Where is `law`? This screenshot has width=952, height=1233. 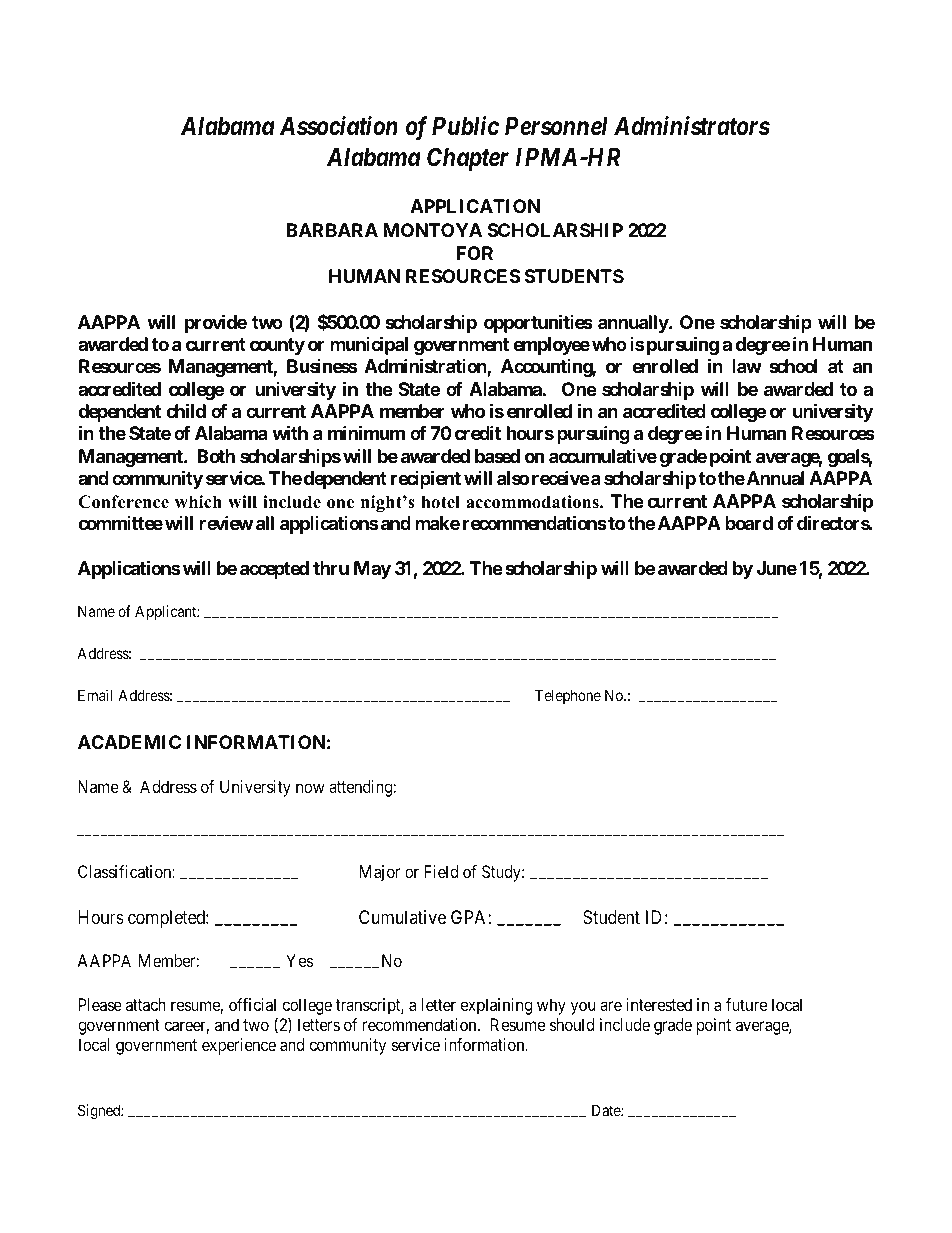
law is located at coordinates (747, 366).
